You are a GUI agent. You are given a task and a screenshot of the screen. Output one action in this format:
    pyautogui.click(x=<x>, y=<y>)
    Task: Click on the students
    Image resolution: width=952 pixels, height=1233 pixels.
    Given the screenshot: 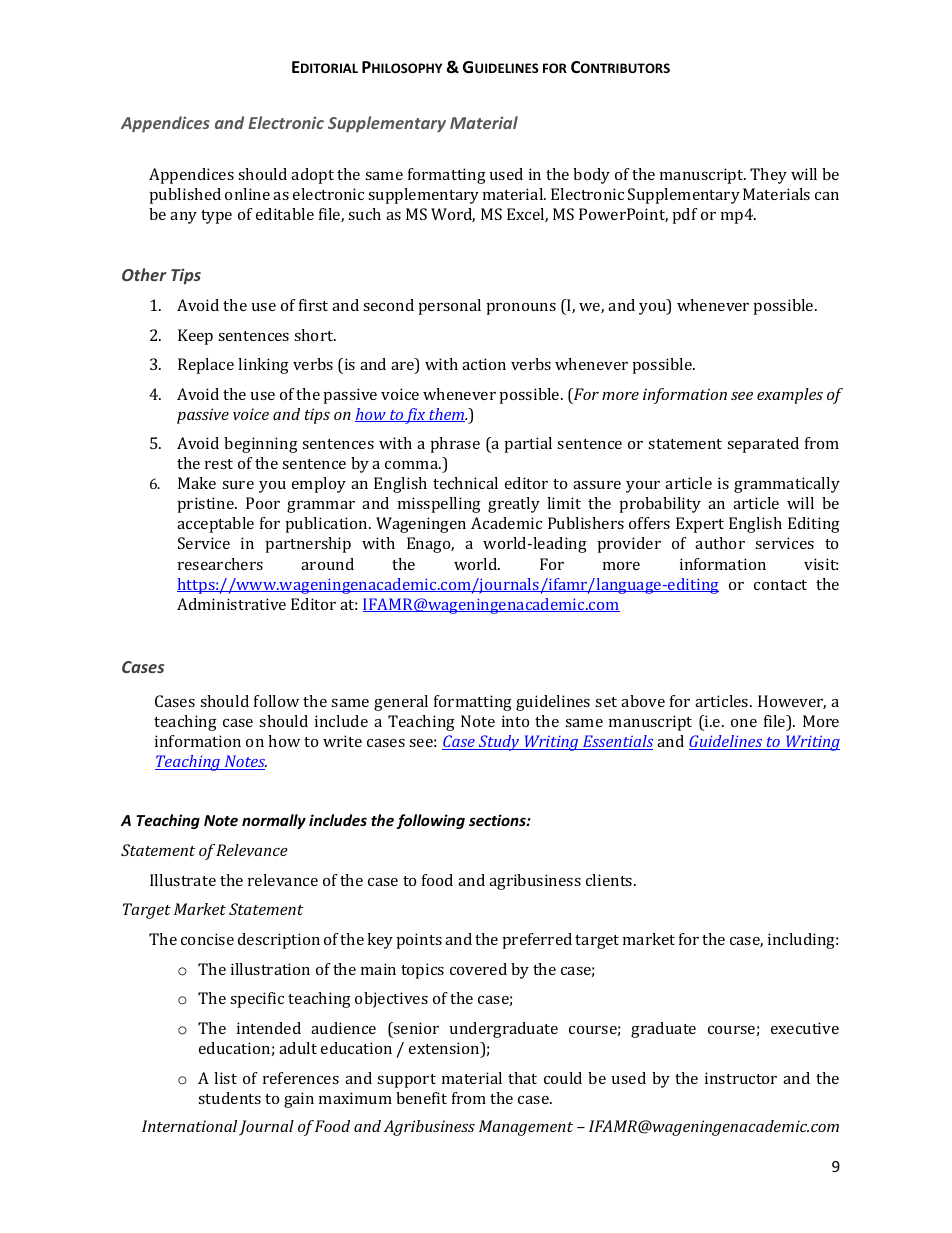 What is the action you would take?
    pyautogui.click(x=229, y=1098)
